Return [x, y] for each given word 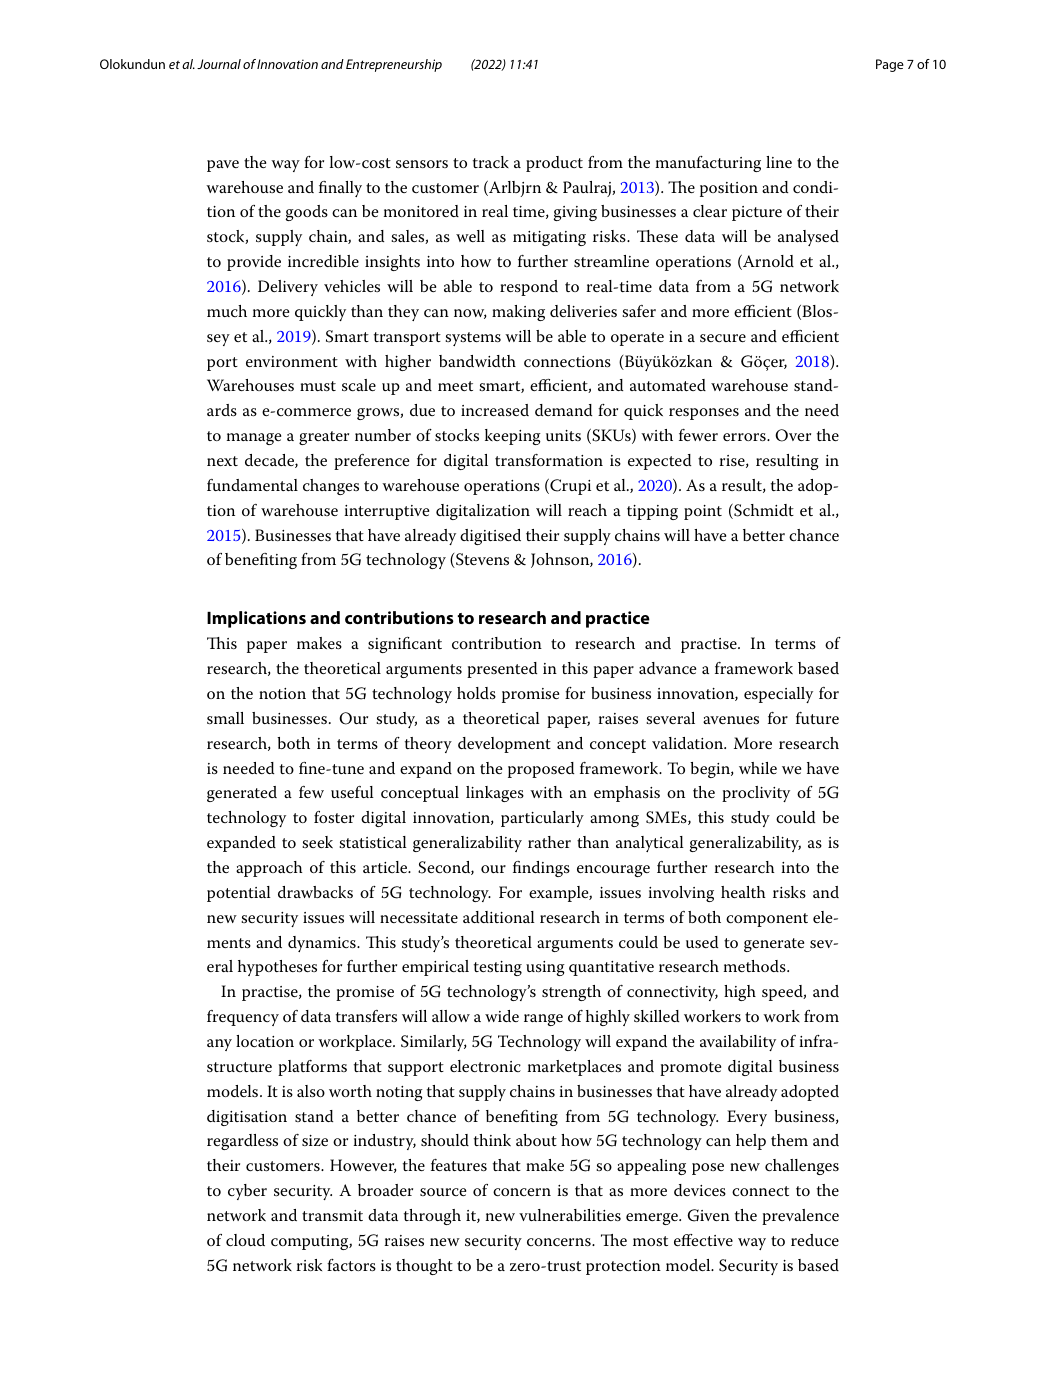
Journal [219, 64]
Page [890, 65]
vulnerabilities [570, 1215]
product [554, 164]
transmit [332, 1215]
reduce [815, 1240]
